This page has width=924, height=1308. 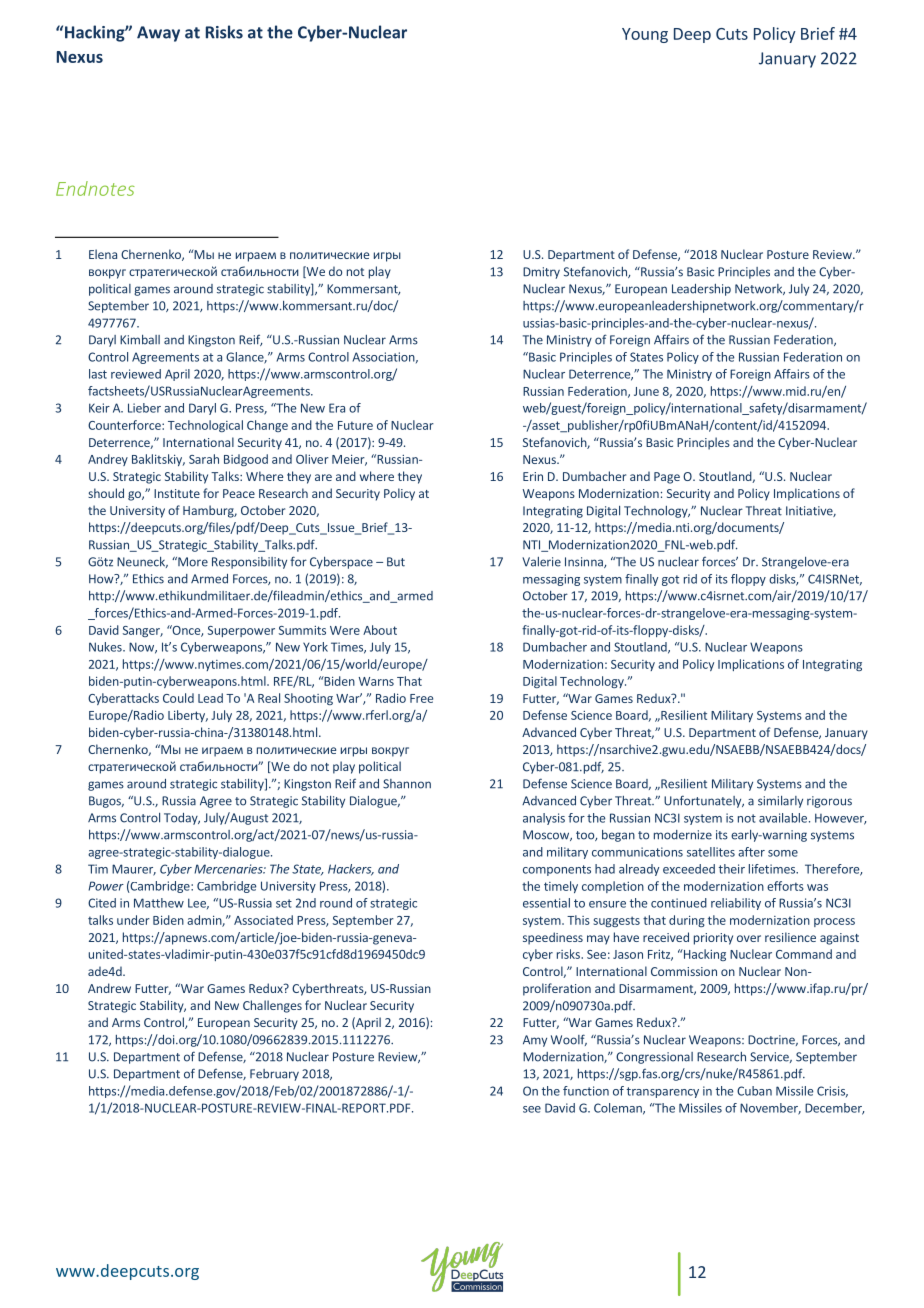 I want to click on Young, so click(x=645, y=35).
